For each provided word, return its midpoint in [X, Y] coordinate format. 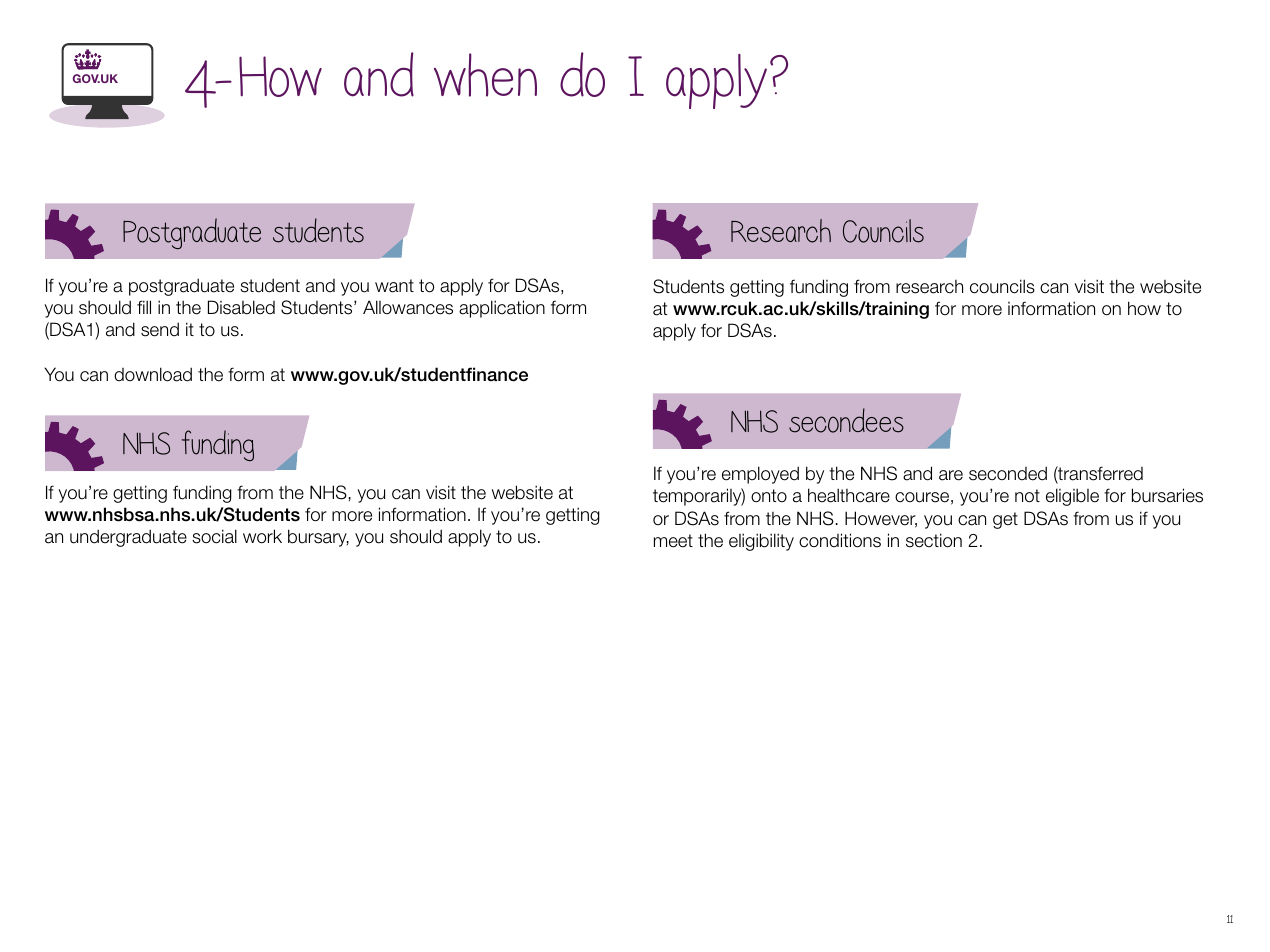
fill [144, 307]
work [262, 536]
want [394, 286]
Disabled [241, 307]
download [153, 374]
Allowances [408, 307]
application [502, 309]
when [485, 75]
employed [760, 475]
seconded [1008, 473]
